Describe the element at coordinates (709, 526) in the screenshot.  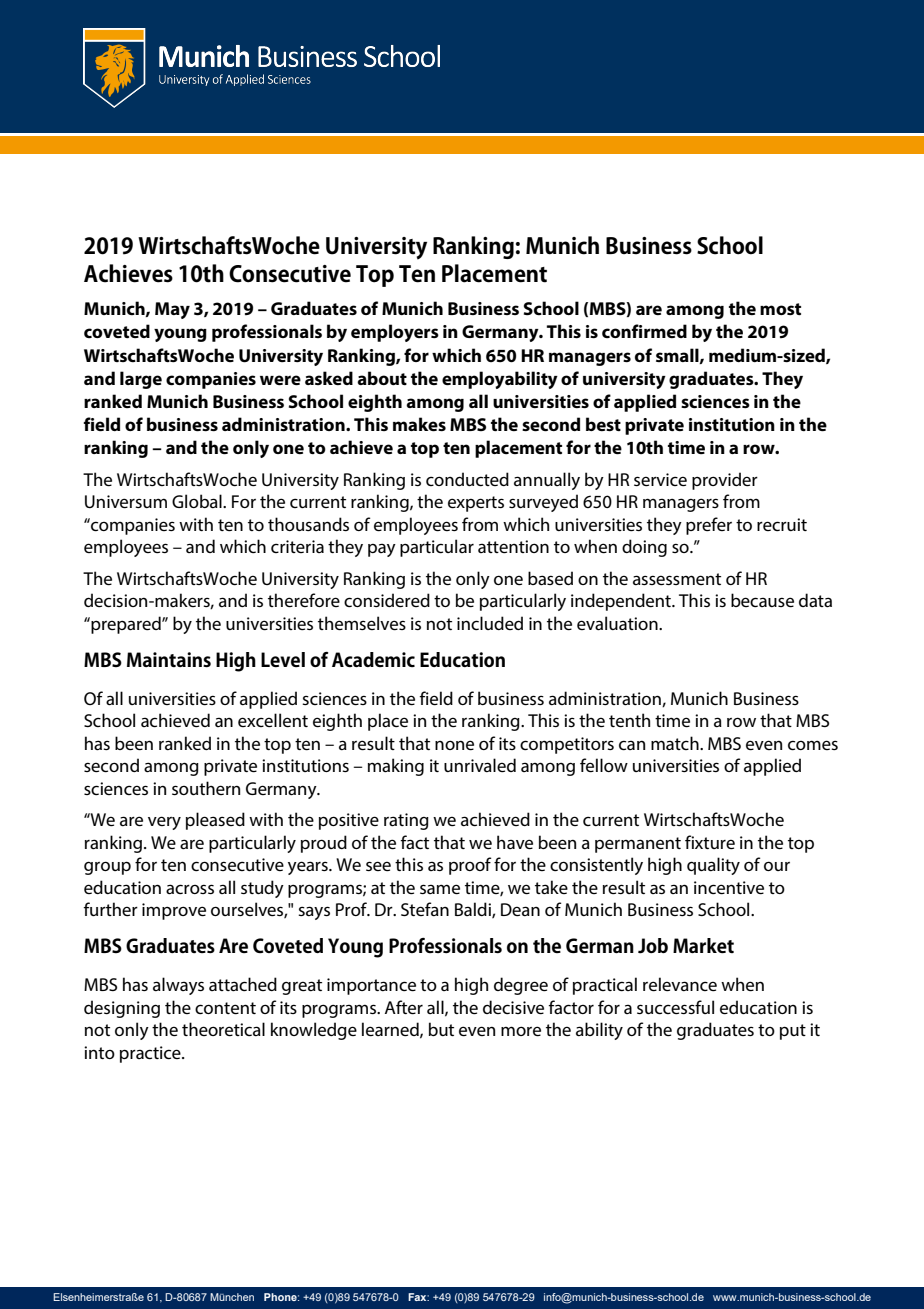
I see `prefer` at that location.
